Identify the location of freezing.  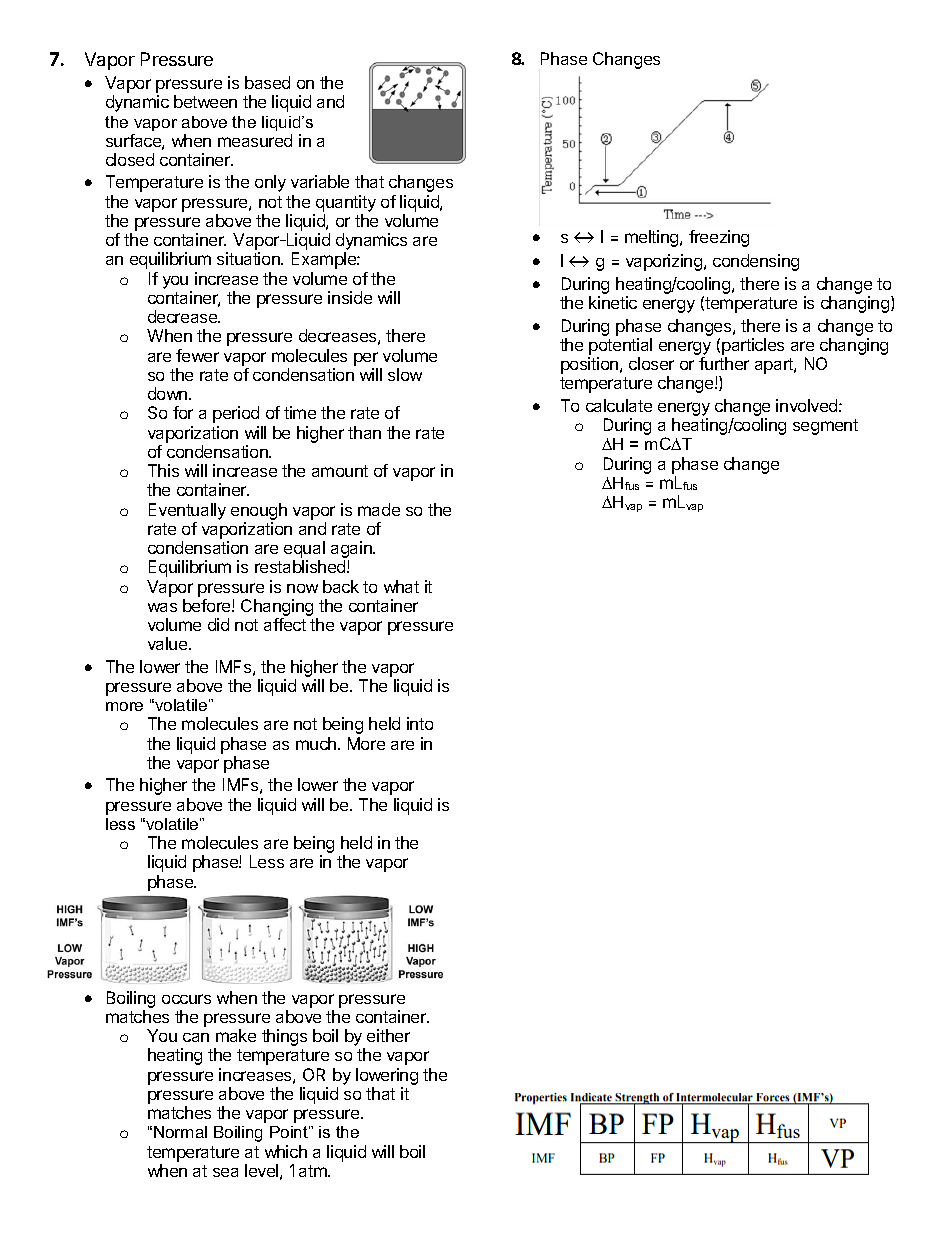
(719, 238).
